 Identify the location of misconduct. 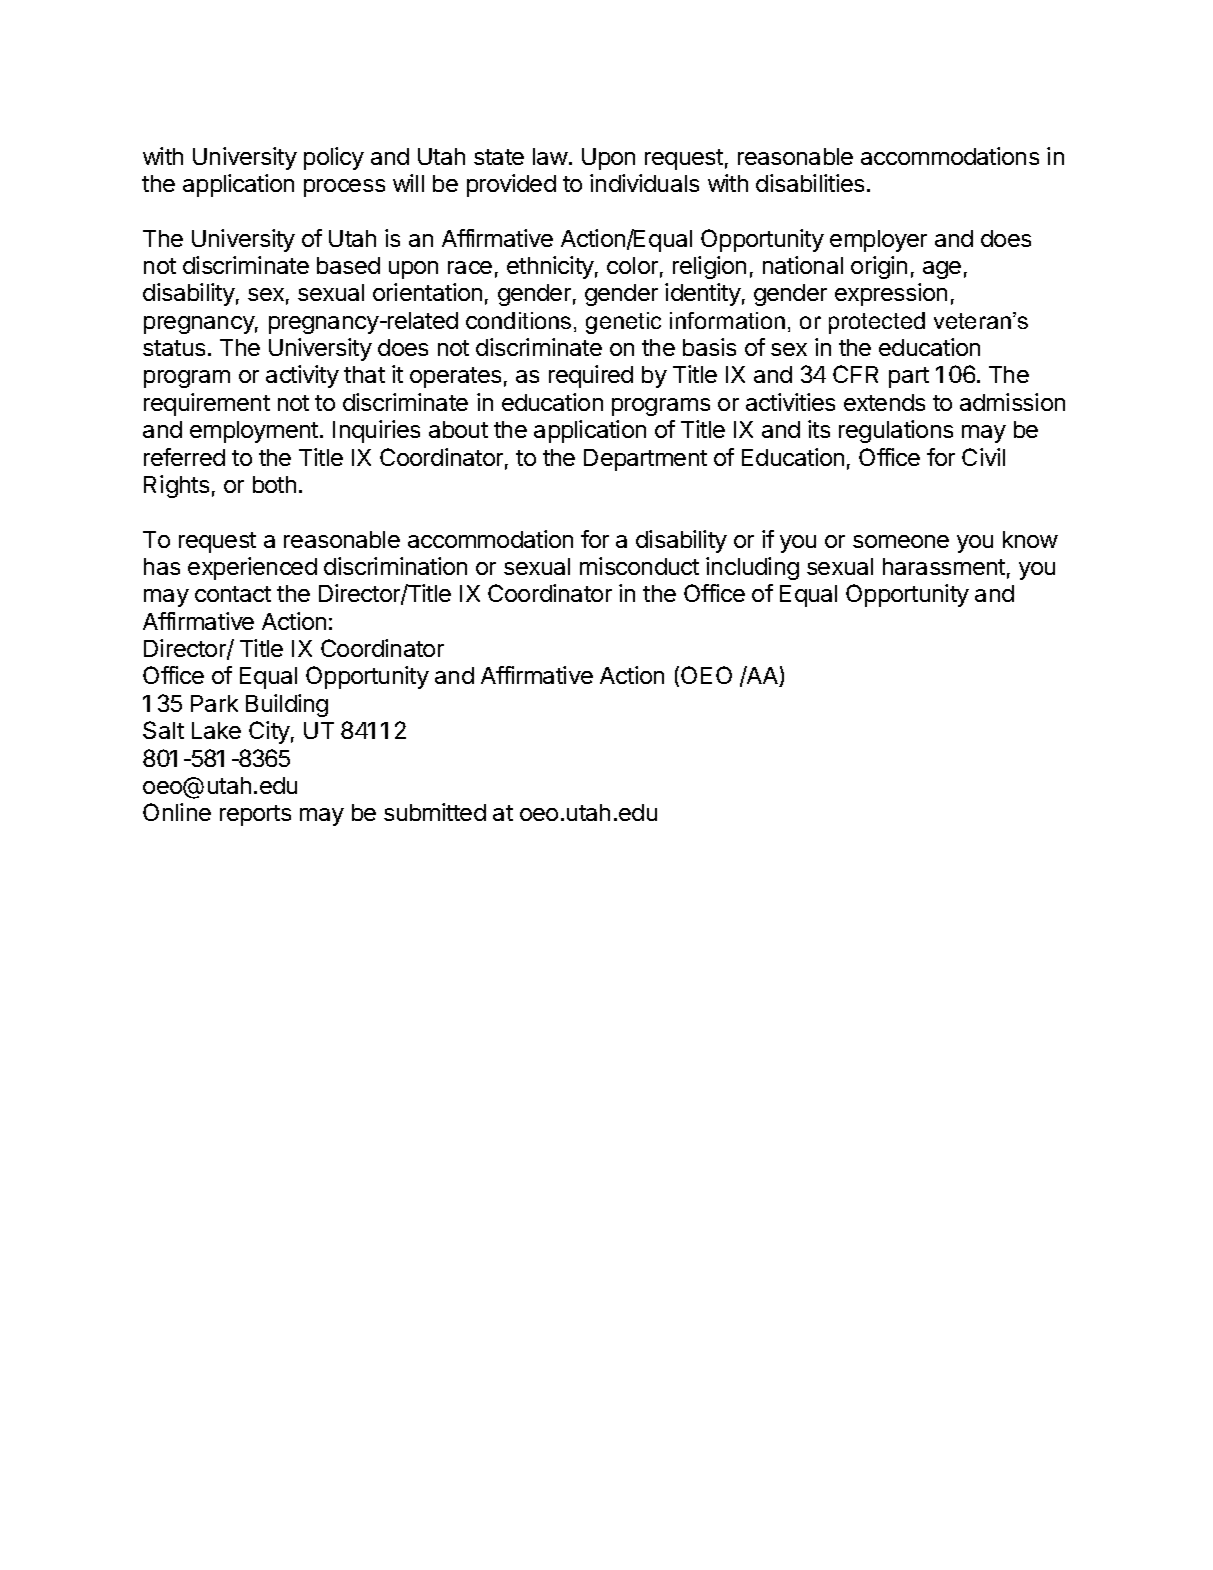
(639, 566).
